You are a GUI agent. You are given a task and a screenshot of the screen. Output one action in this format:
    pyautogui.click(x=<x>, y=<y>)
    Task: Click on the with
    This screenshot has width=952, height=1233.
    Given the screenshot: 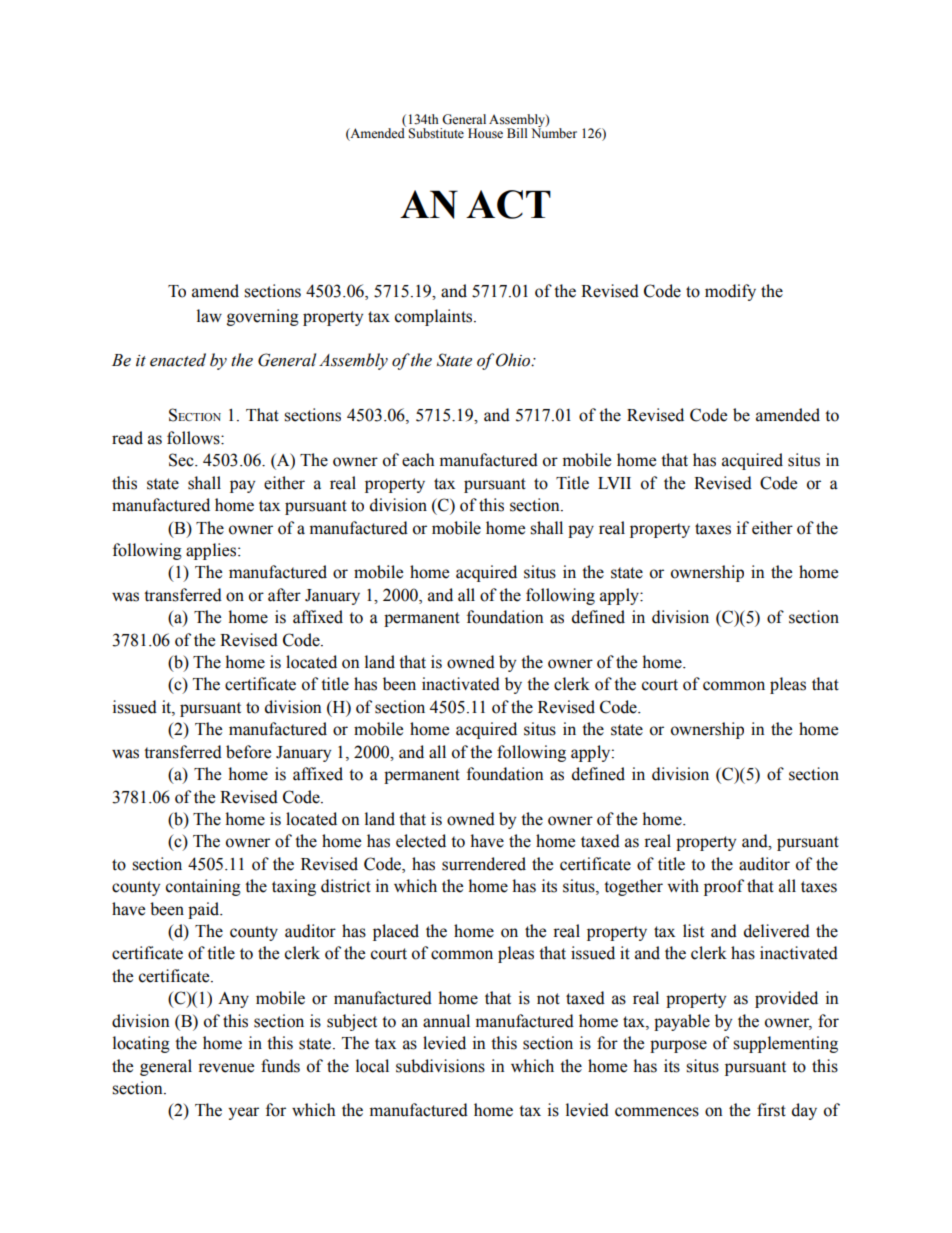 What is the action you would take?
    pyautogui.click(x=683, y=885)
